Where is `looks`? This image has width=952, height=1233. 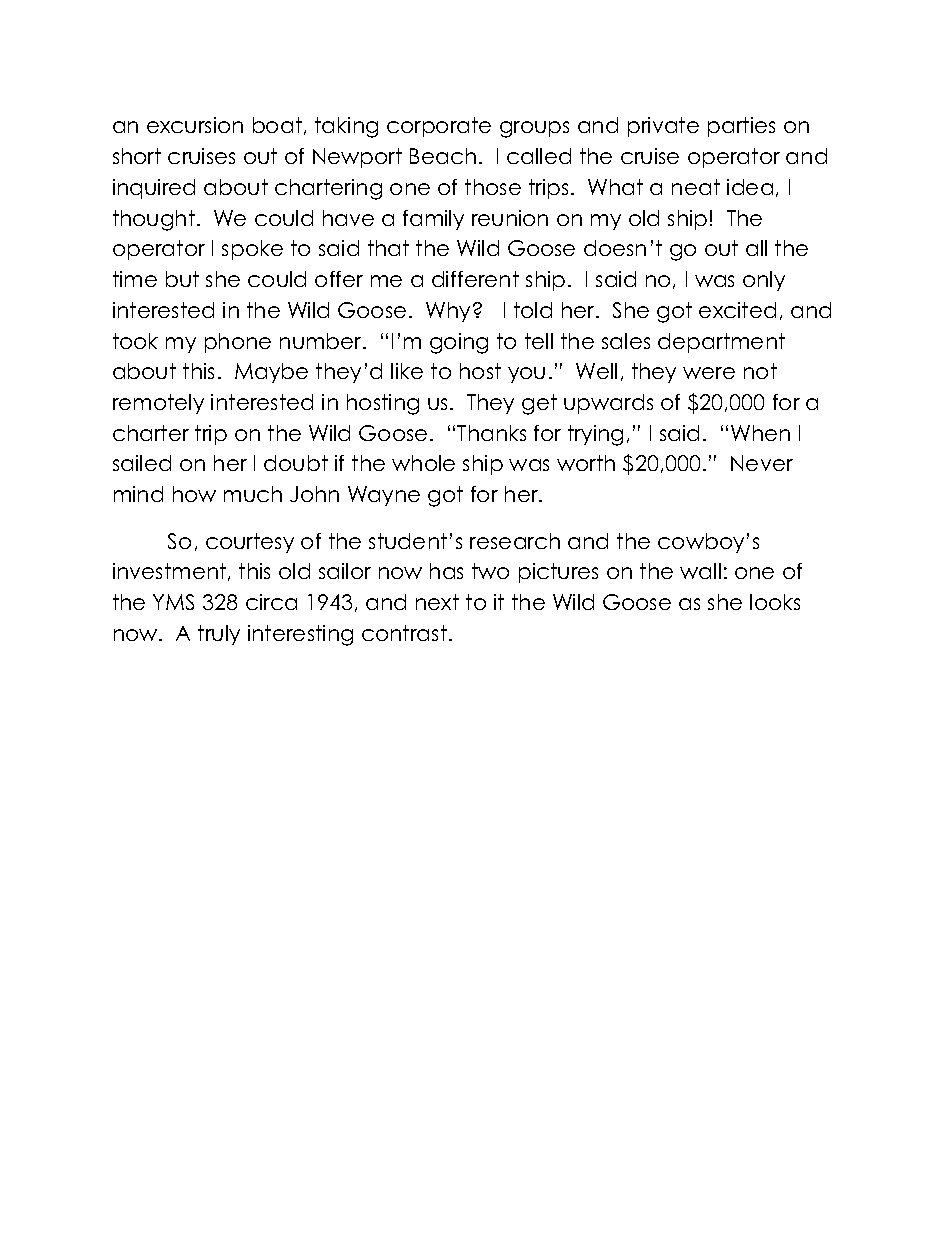
looks is located at coordinates (775, 602).
